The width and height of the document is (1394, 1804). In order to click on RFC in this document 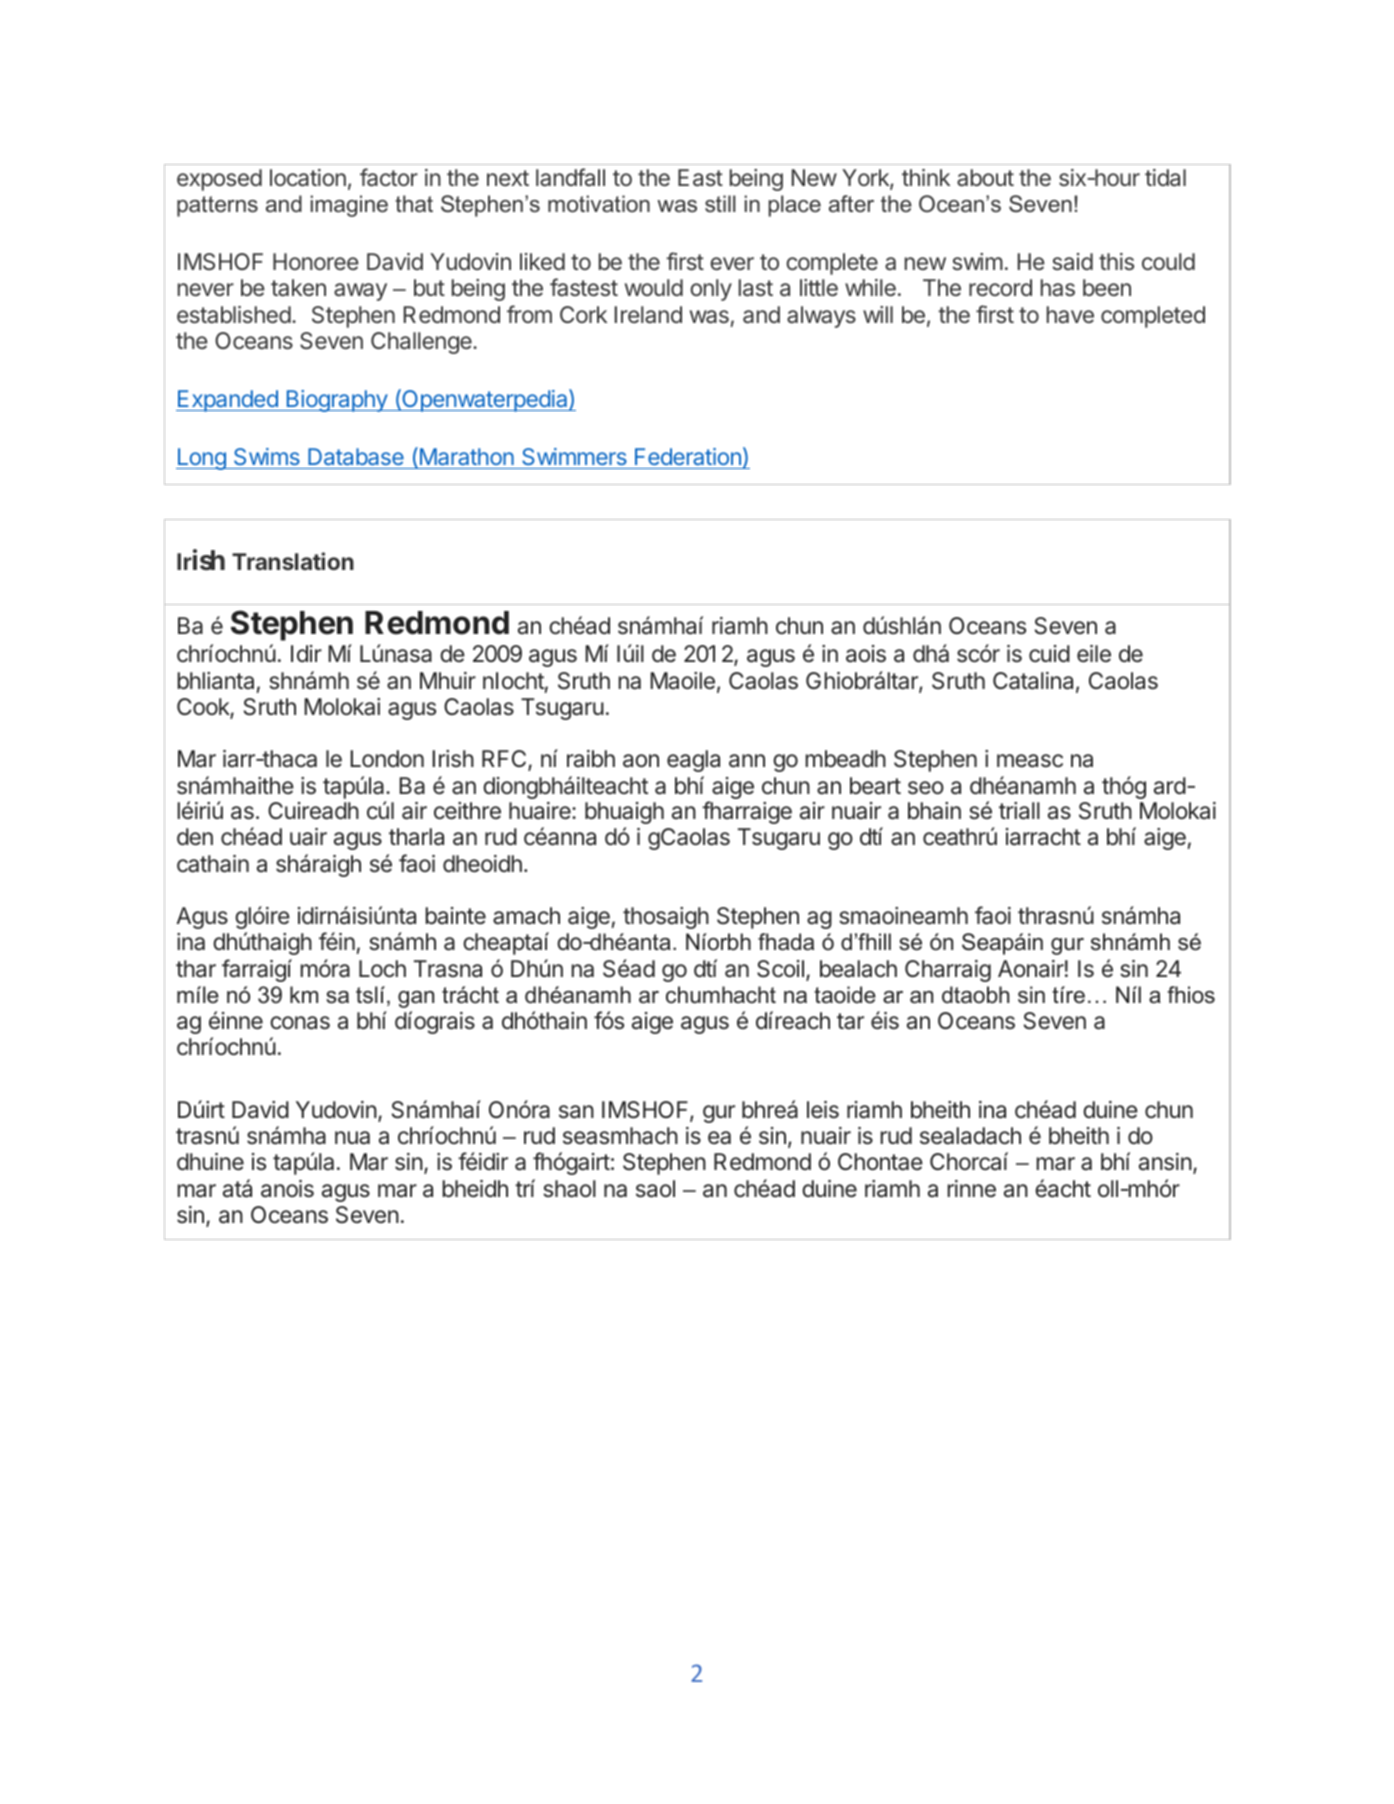, I will do `click(505, 760)`.
